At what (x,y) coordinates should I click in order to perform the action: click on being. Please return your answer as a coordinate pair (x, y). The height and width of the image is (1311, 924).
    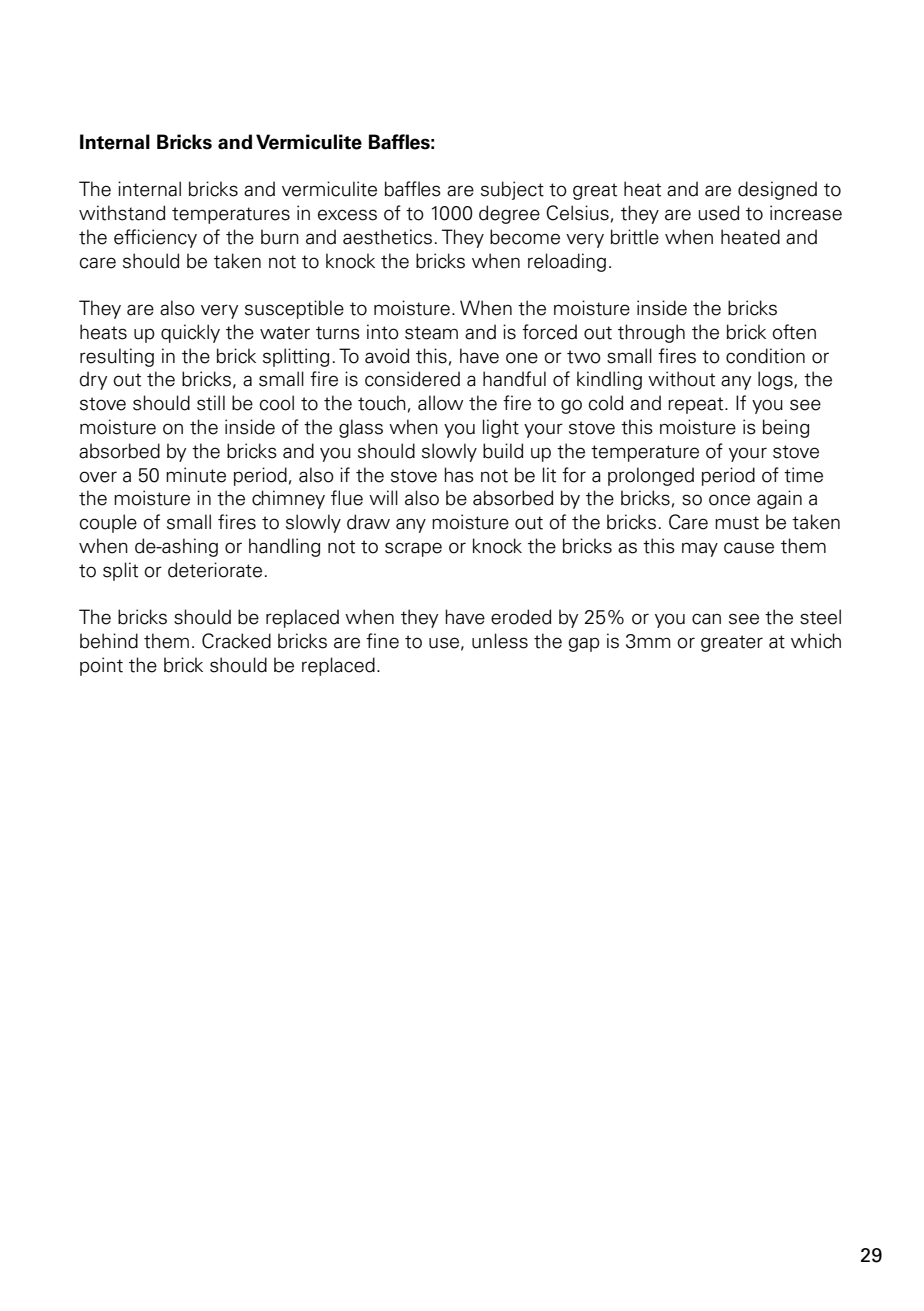
    Looking at the image, I should click on (786, 428).
